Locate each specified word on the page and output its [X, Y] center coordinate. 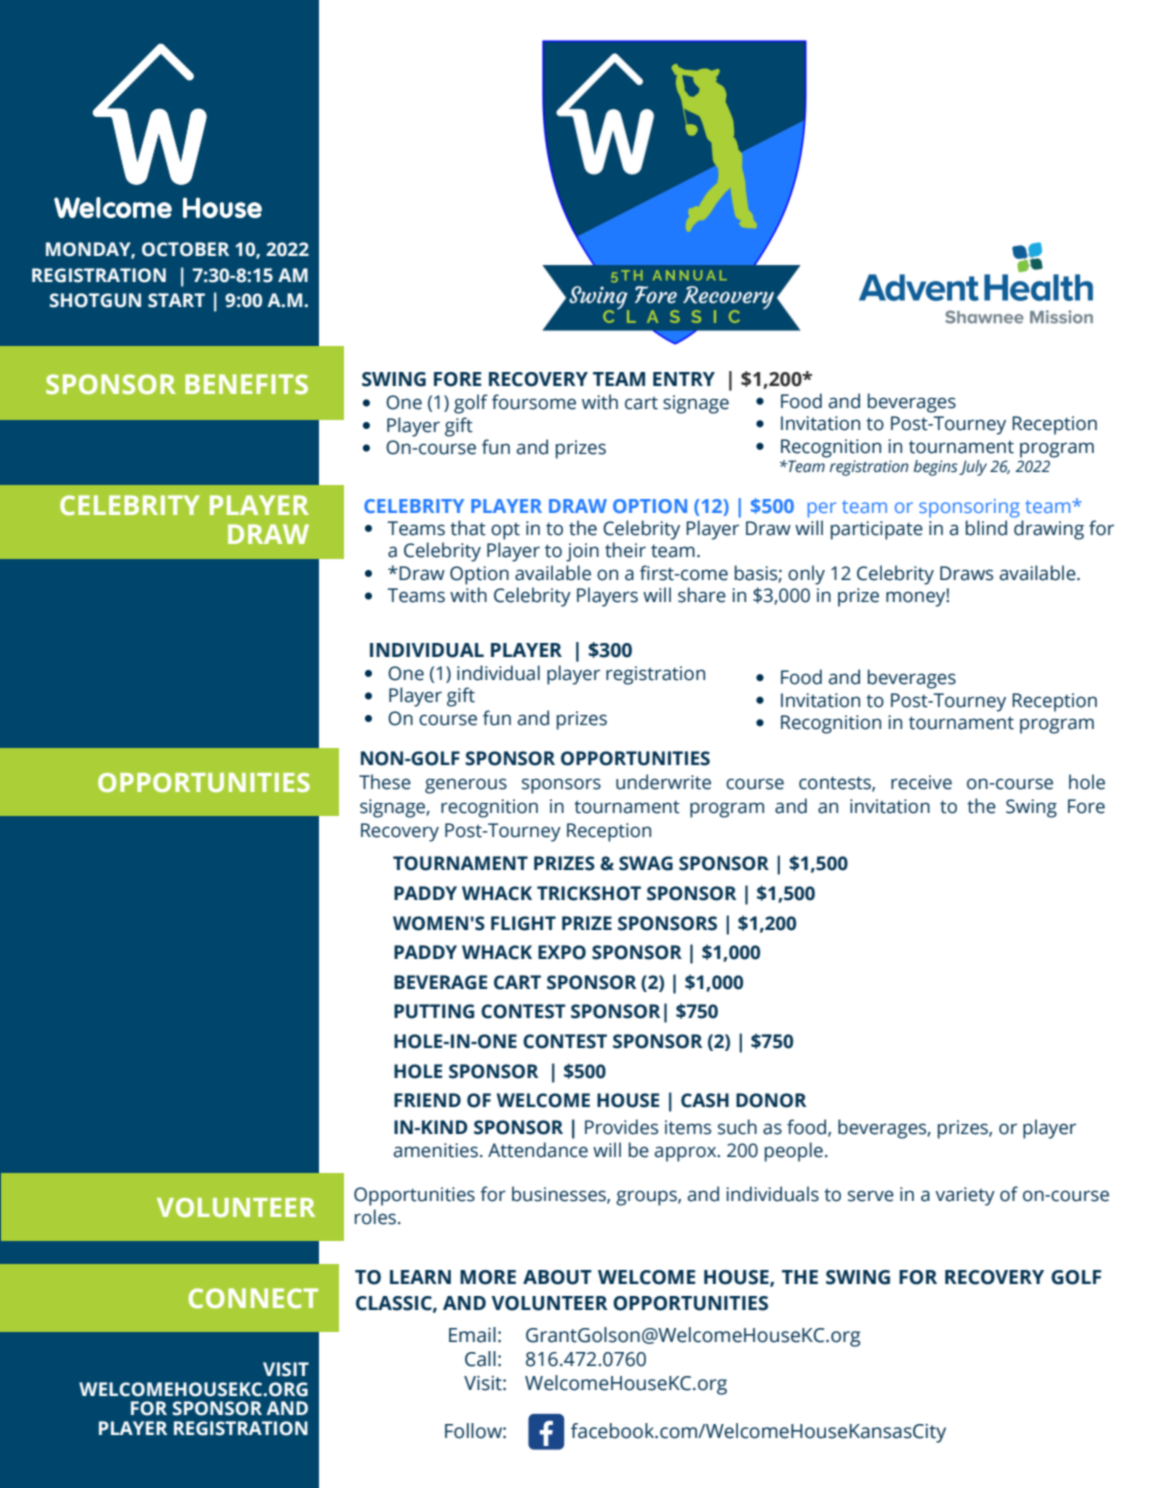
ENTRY [684, 379]
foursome [534, 402]
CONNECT [253, 1298]
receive [921, 782]
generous [466, 786]
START [176, 300]
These [385, 782]
